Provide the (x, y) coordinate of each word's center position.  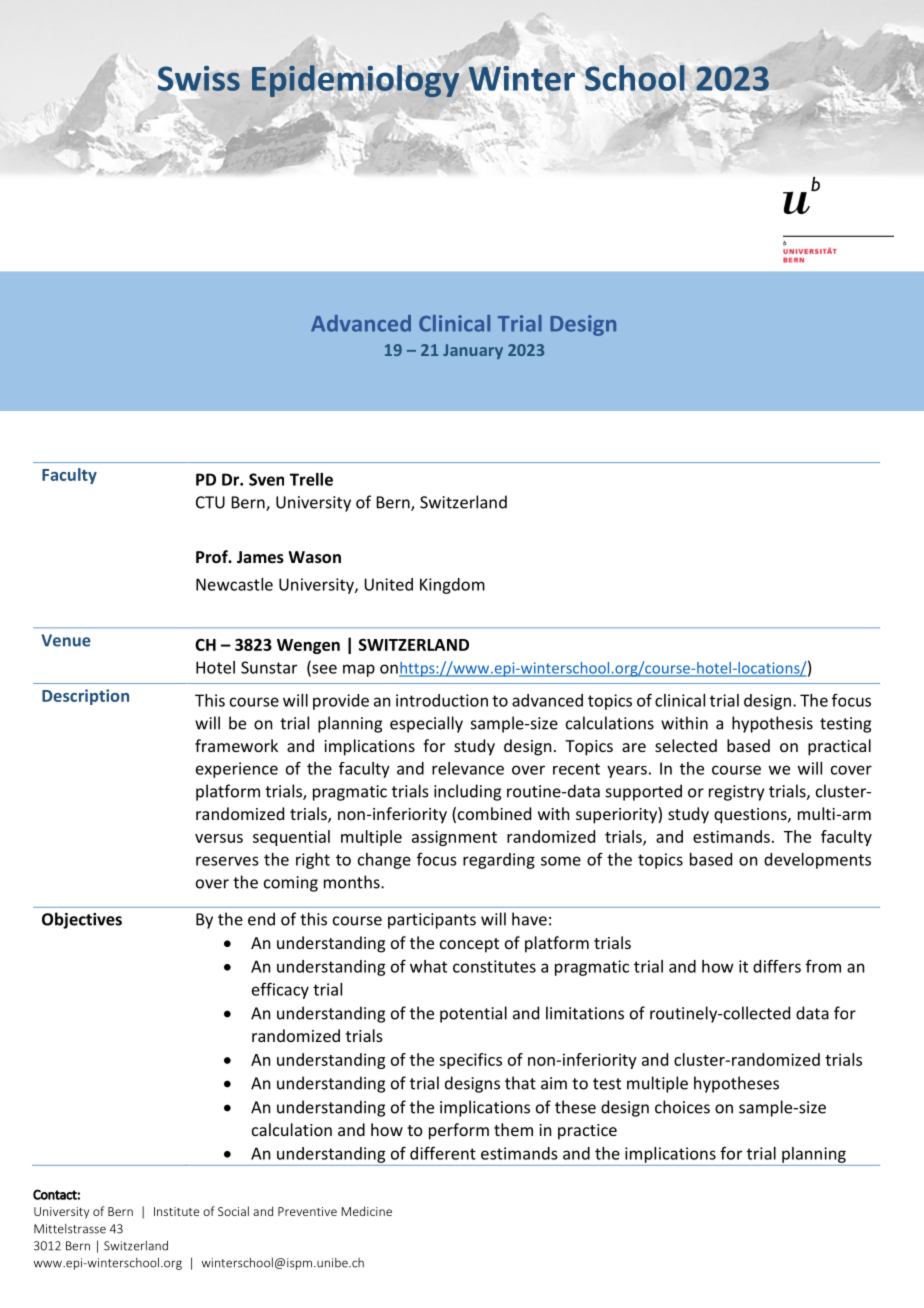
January (473, 351)
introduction (442, 700)
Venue (66, 640)
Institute (176, 1211)
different (443, 1153)
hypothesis (772, 724)
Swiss (199, 78)
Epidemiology (355, 81)
